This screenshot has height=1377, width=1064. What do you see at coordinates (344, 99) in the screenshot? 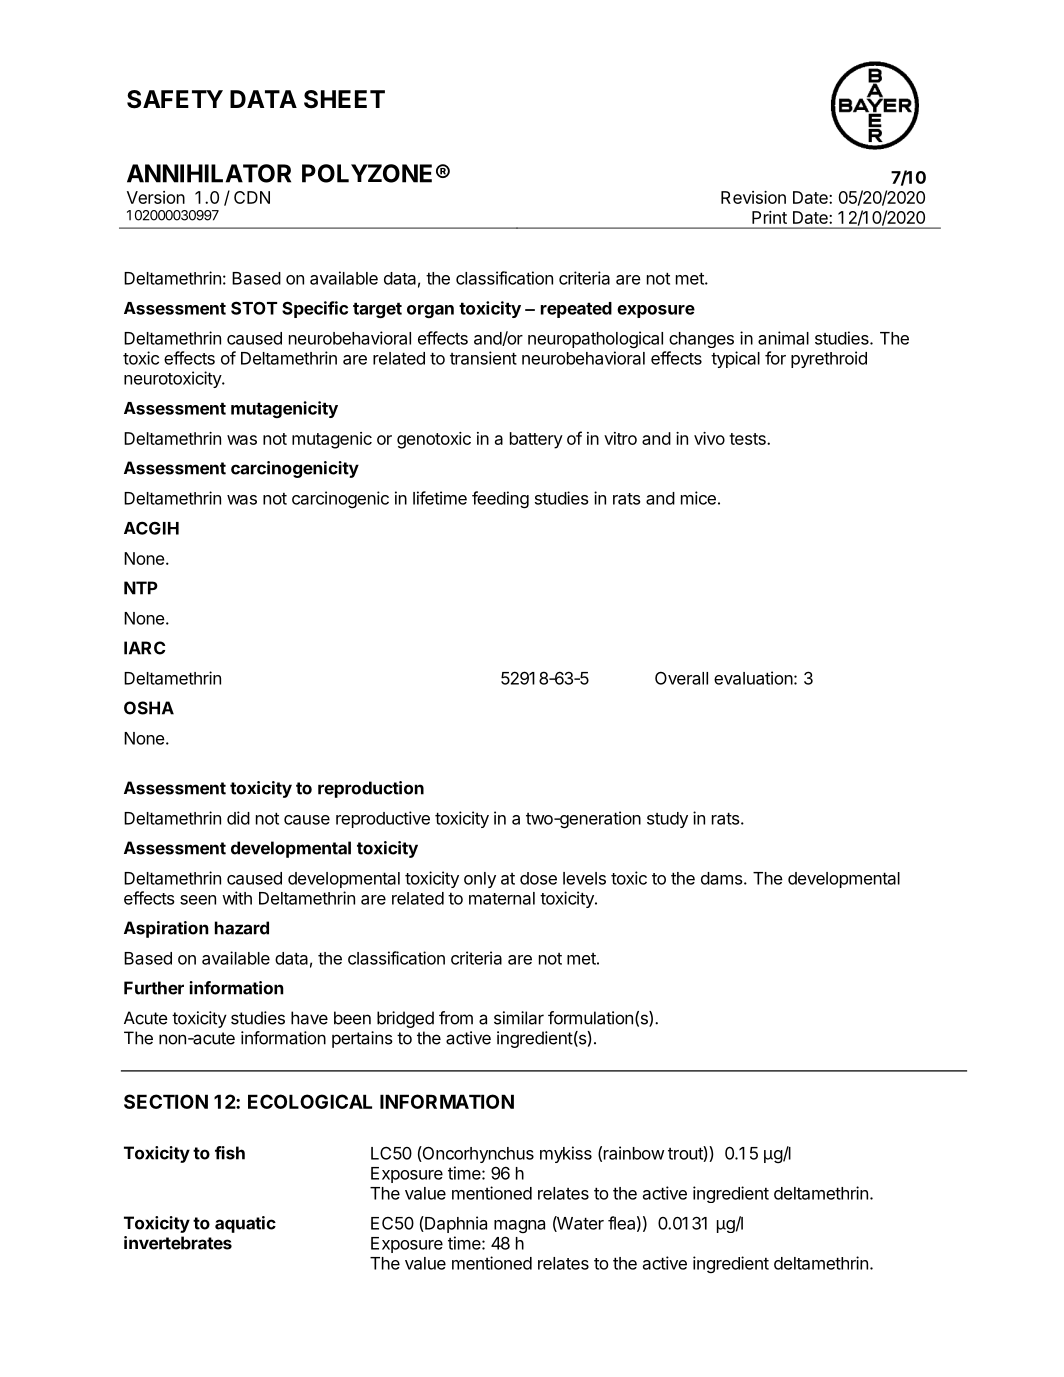
I see `SHEET` at bounding box center [344, 99].
